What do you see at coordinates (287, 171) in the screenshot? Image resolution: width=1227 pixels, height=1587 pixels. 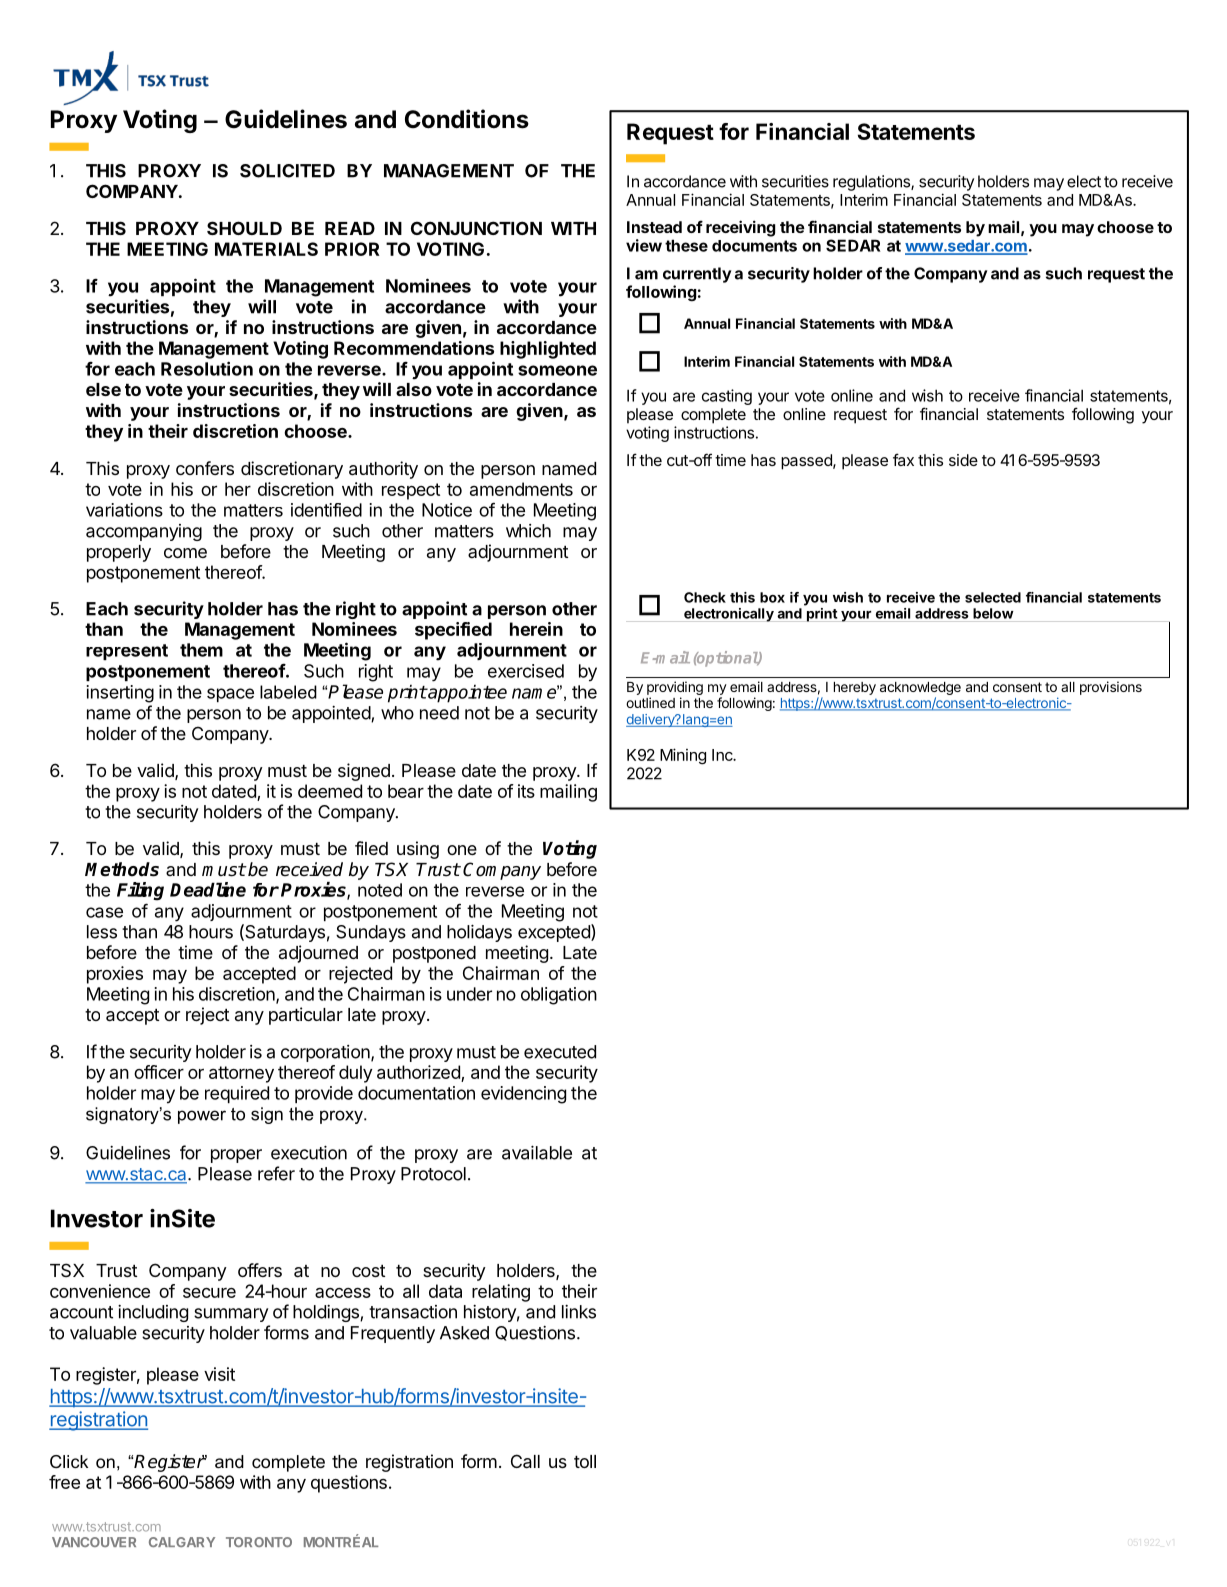 I see `SOLICITED` at bounding box center [287, 171].
